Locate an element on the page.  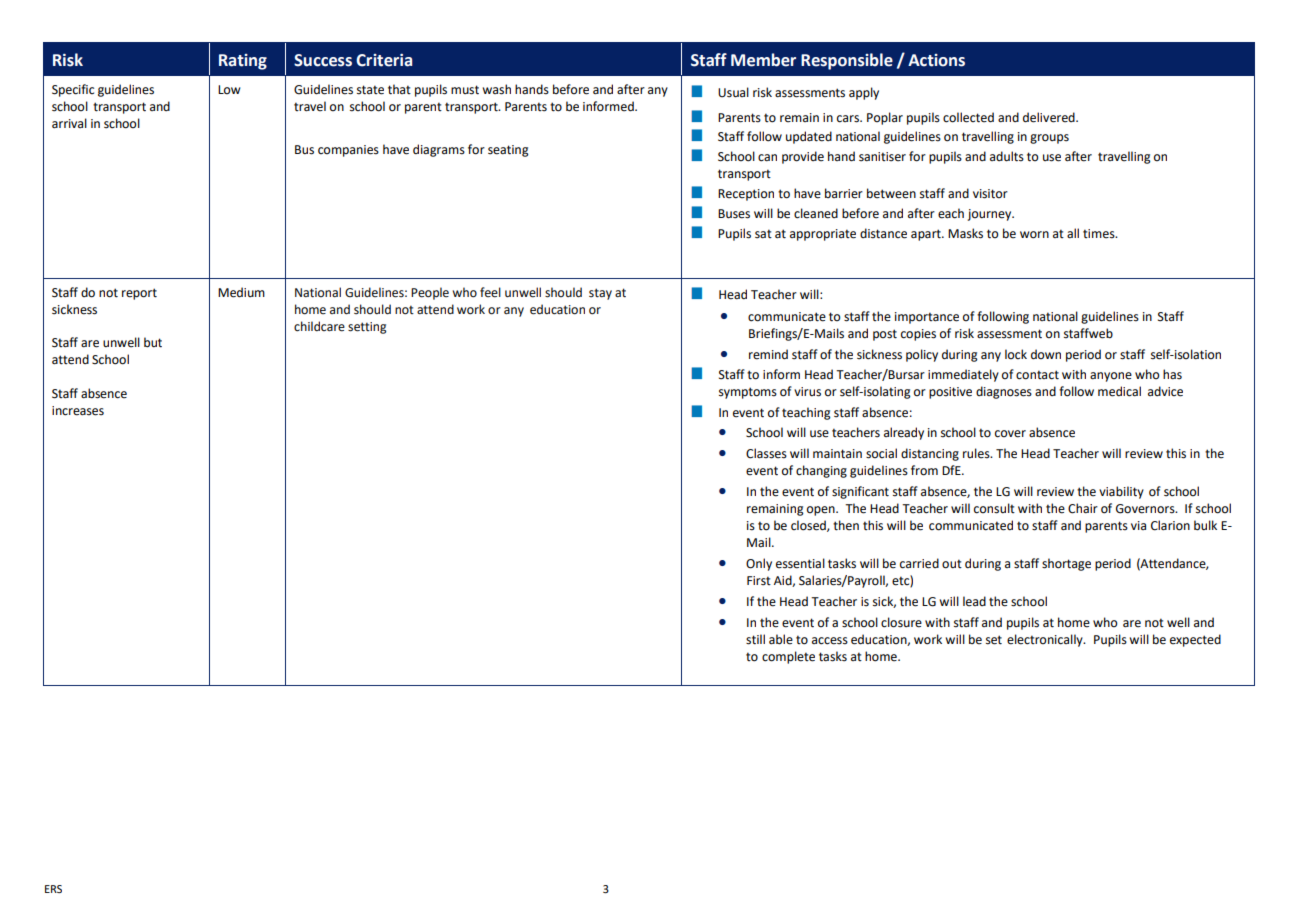
down is located at coordinates (1046, 354).
